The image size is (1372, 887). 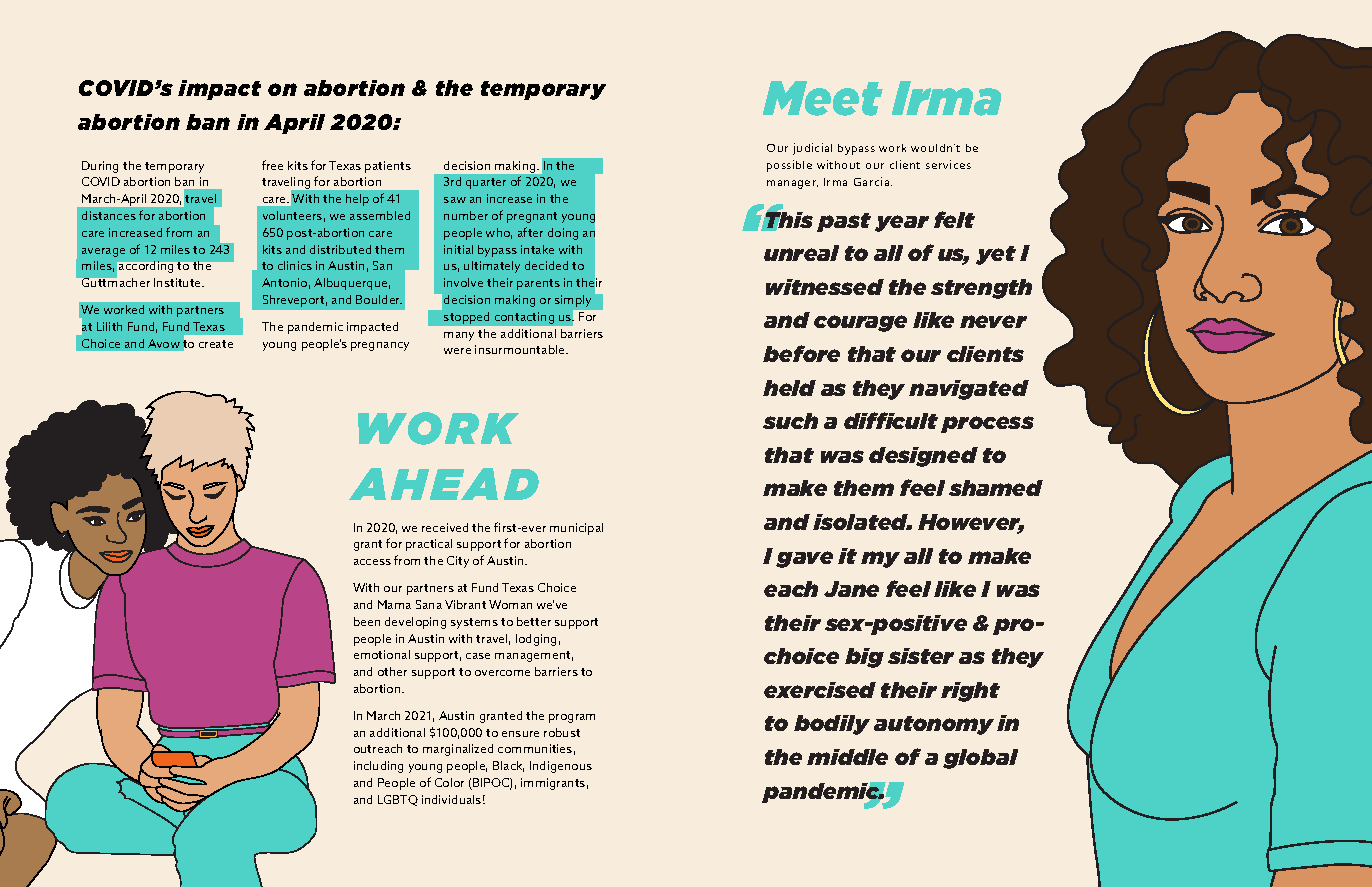 I want to click on quarter, so click(x=486, y=183).
